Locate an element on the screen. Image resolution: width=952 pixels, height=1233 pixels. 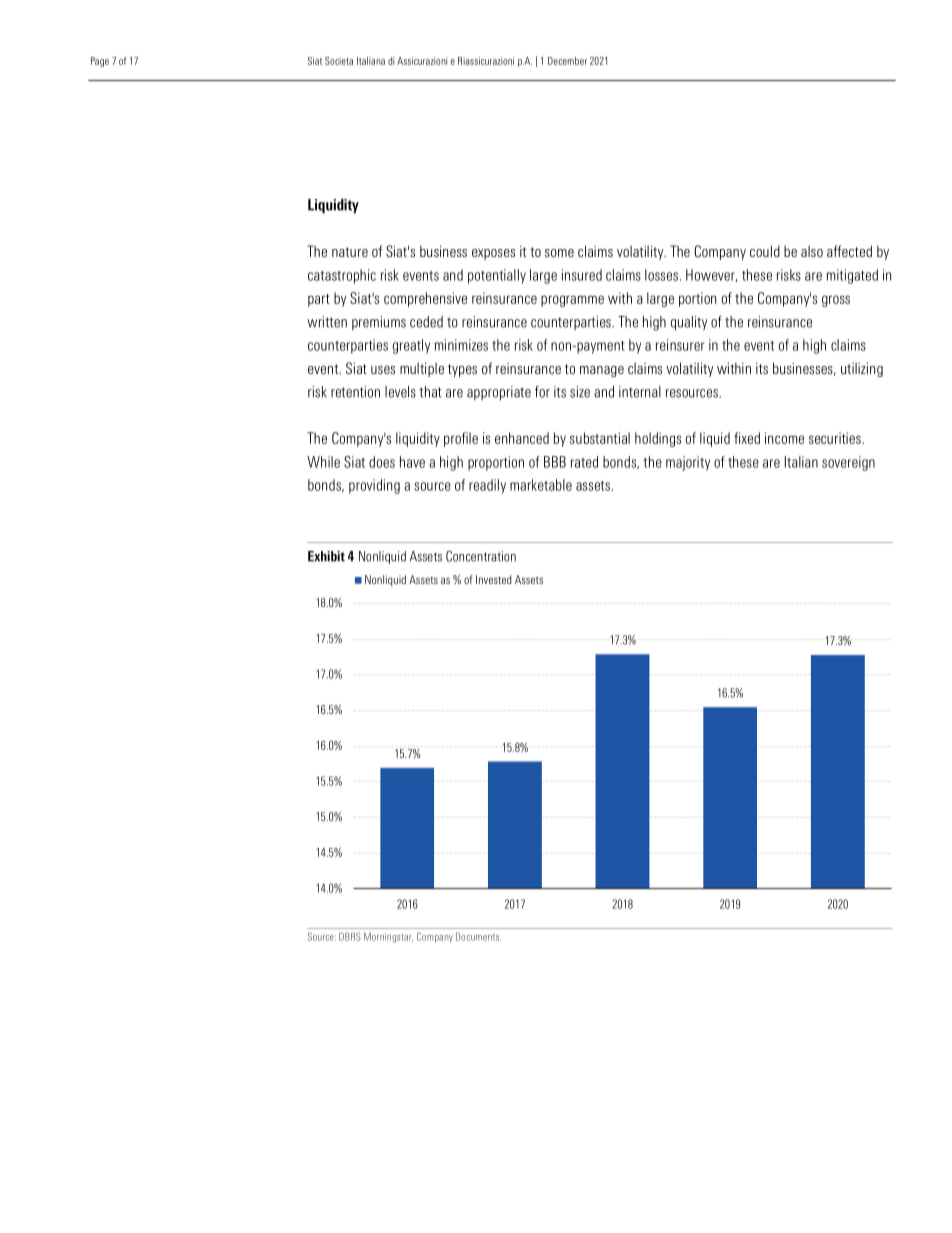
Documents is located at coordinates (478, 936).
